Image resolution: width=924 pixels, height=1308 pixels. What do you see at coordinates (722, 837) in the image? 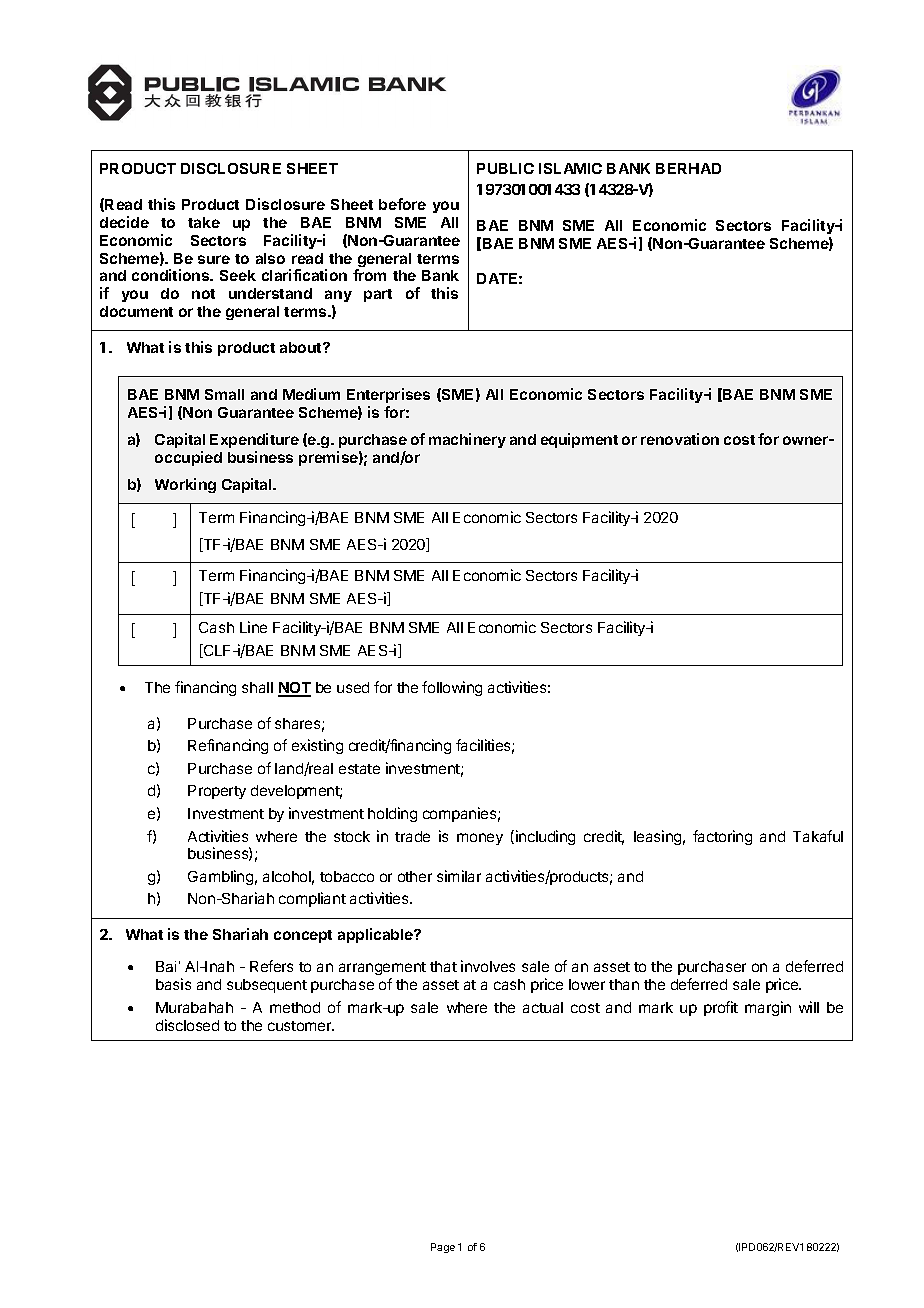
I see `factoring` at bounding box center [722, 837].
